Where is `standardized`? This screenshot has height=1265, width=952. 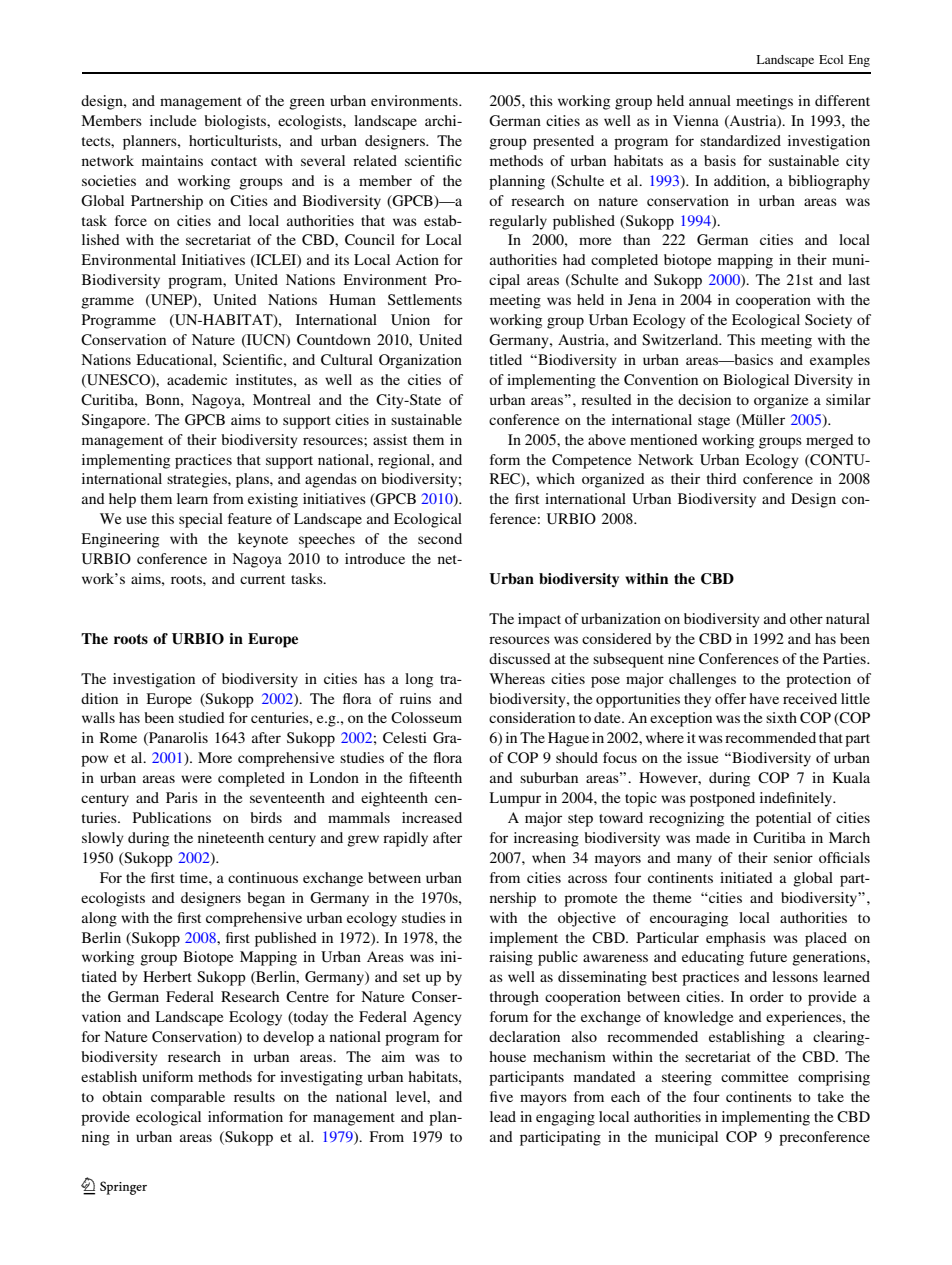 standardized is located at coordinates (740, 140).
